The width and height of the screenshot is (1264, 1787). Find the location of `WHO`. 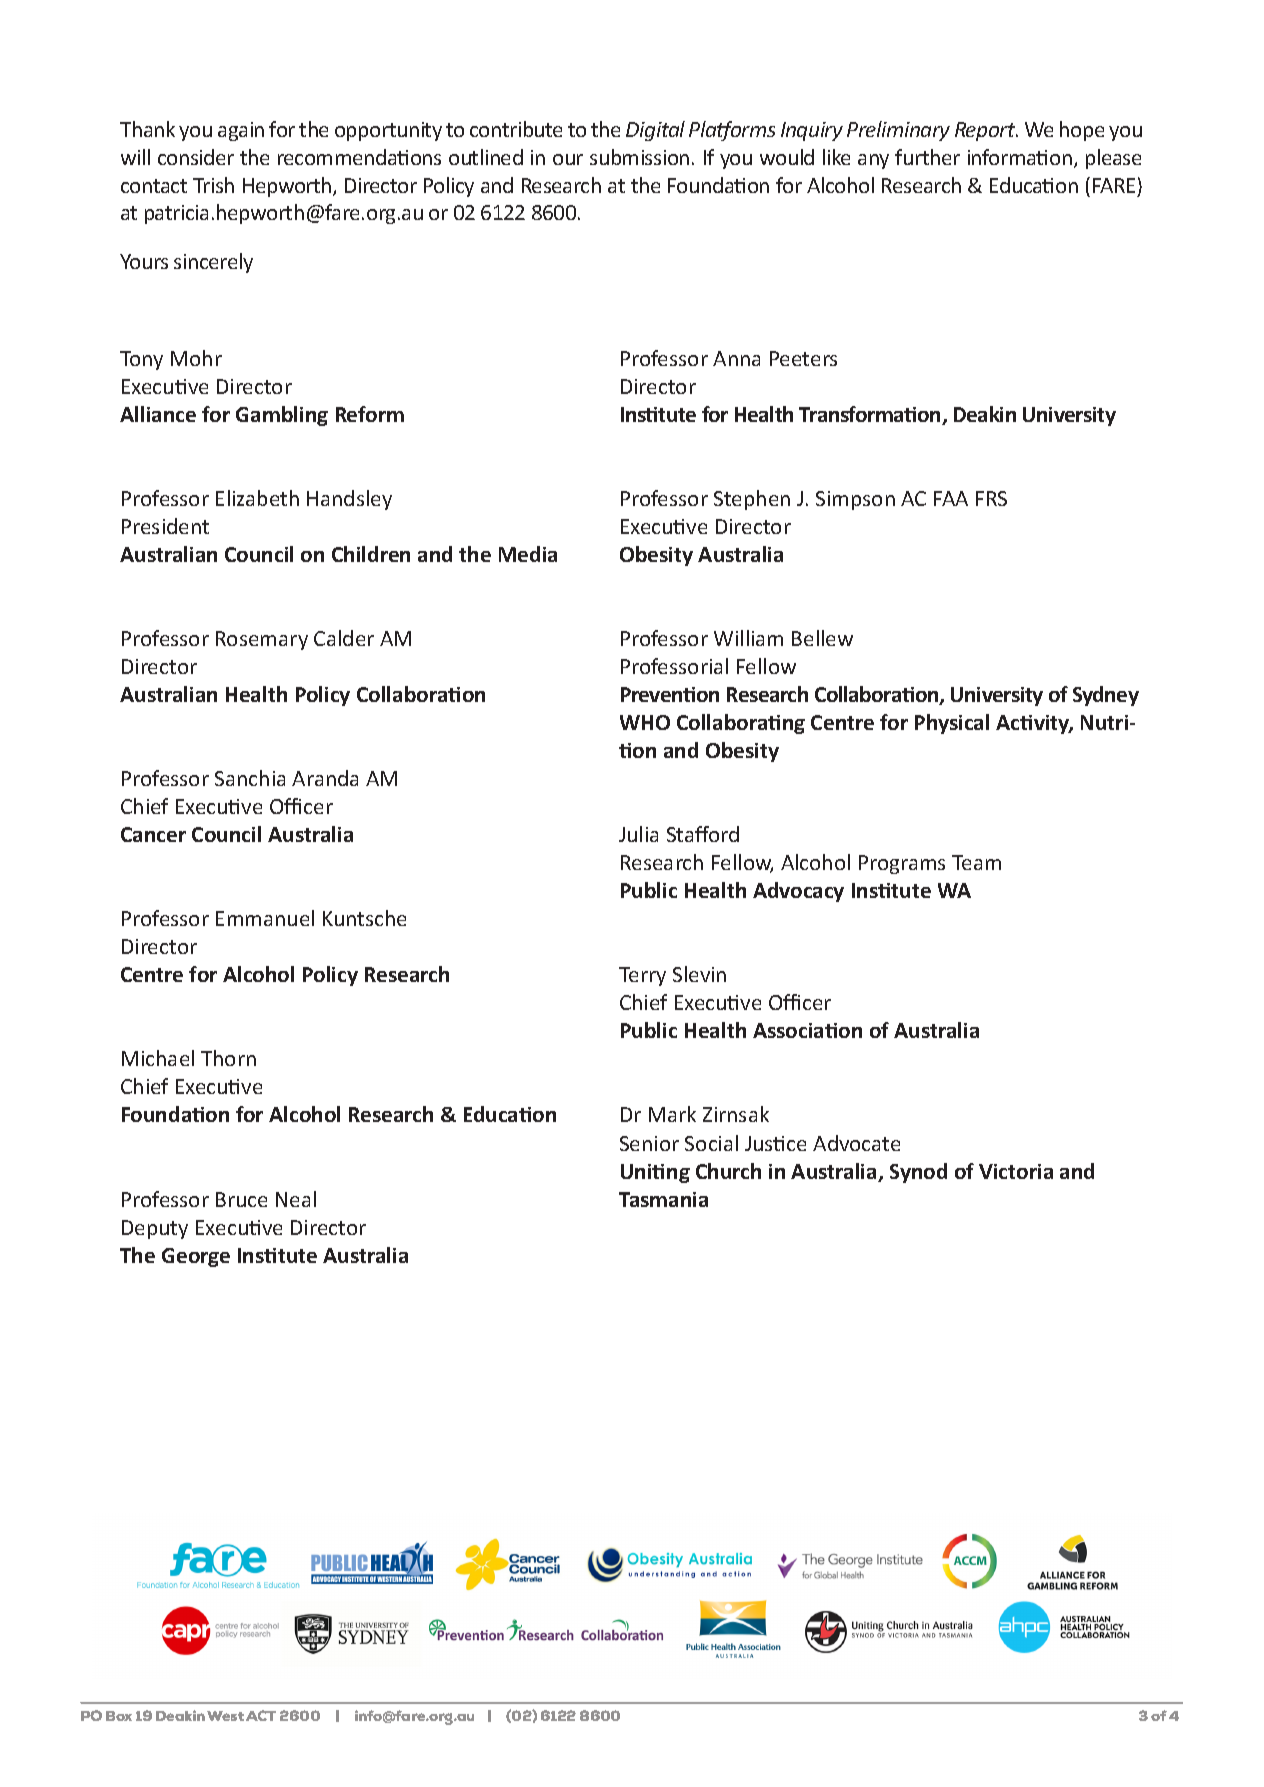

WHO is located at coordinates (645, 722).
